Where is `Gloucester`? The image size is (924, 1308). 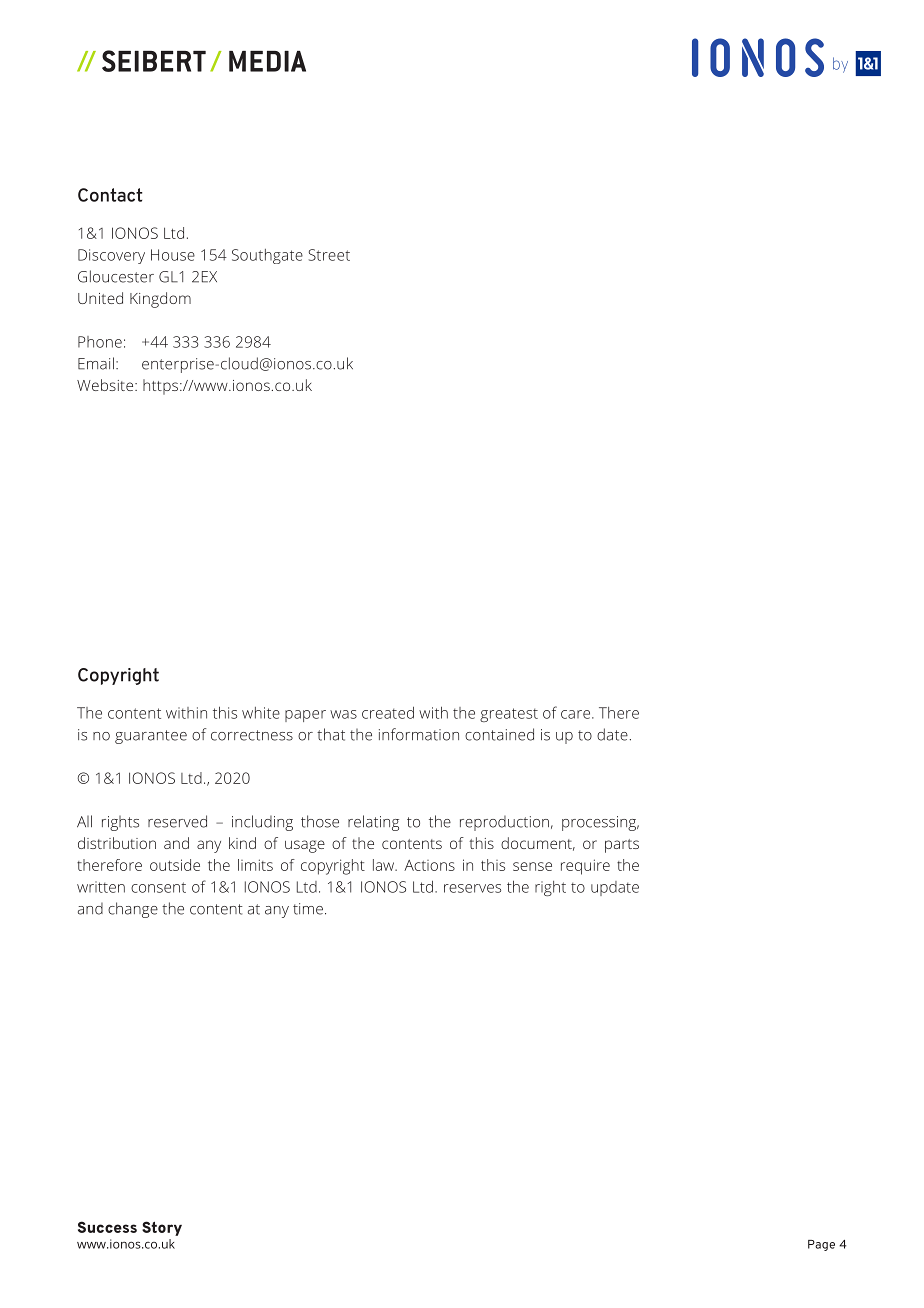
Gloucester is located at coordinates (116, 276).
